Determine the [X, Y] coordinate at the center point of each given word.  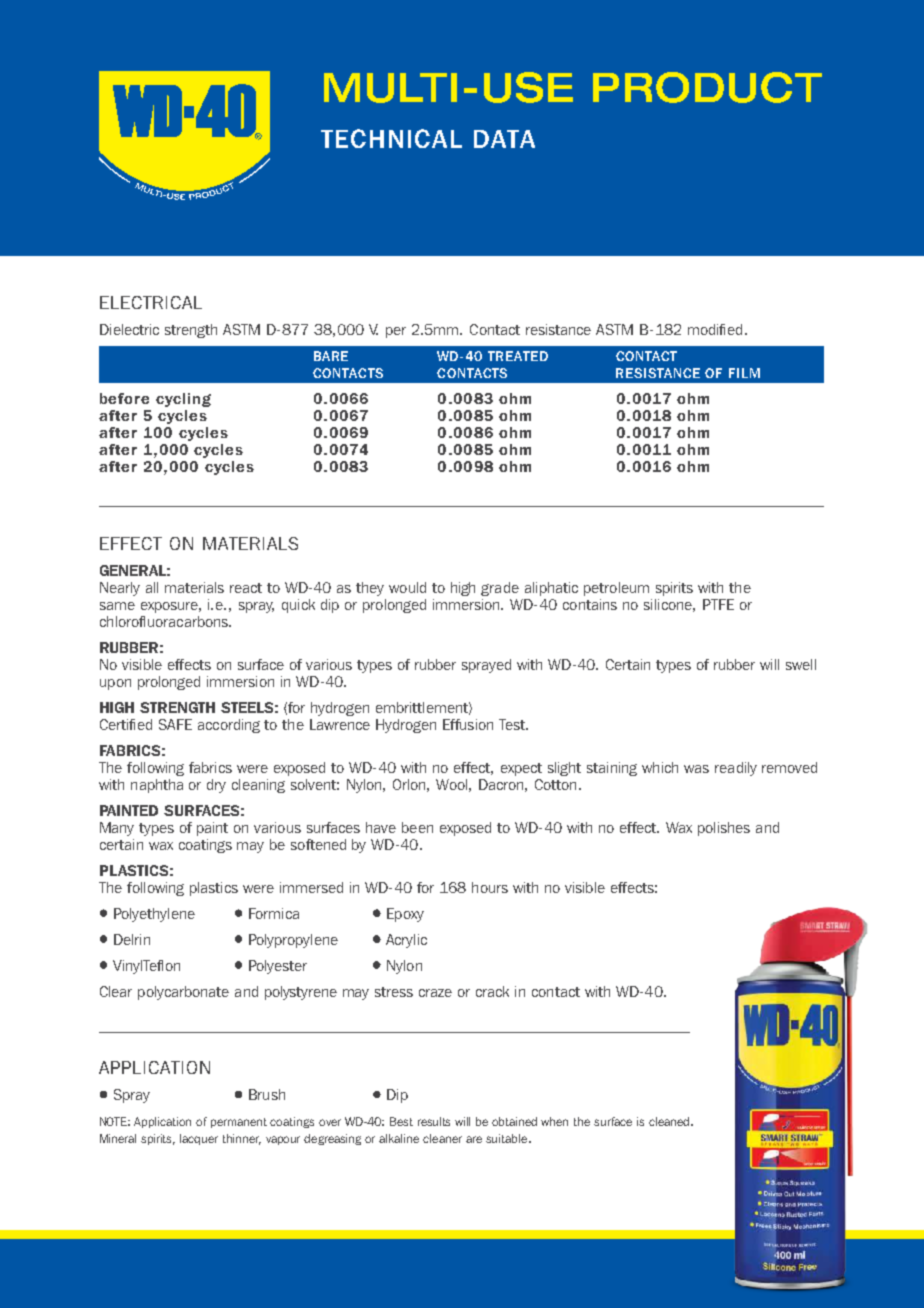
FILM [744, 373]
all [152, 587]
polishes [724, 829]
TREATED [518, 356]
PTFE [718, 604]
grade [500, 589]
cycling [183, 400]
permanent [239, 1123]
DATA [504, 139]
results [434, 1121]
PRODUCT [707, 87]
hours [490, 887]
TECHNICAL [391, 138]
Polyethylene [154, 915]
